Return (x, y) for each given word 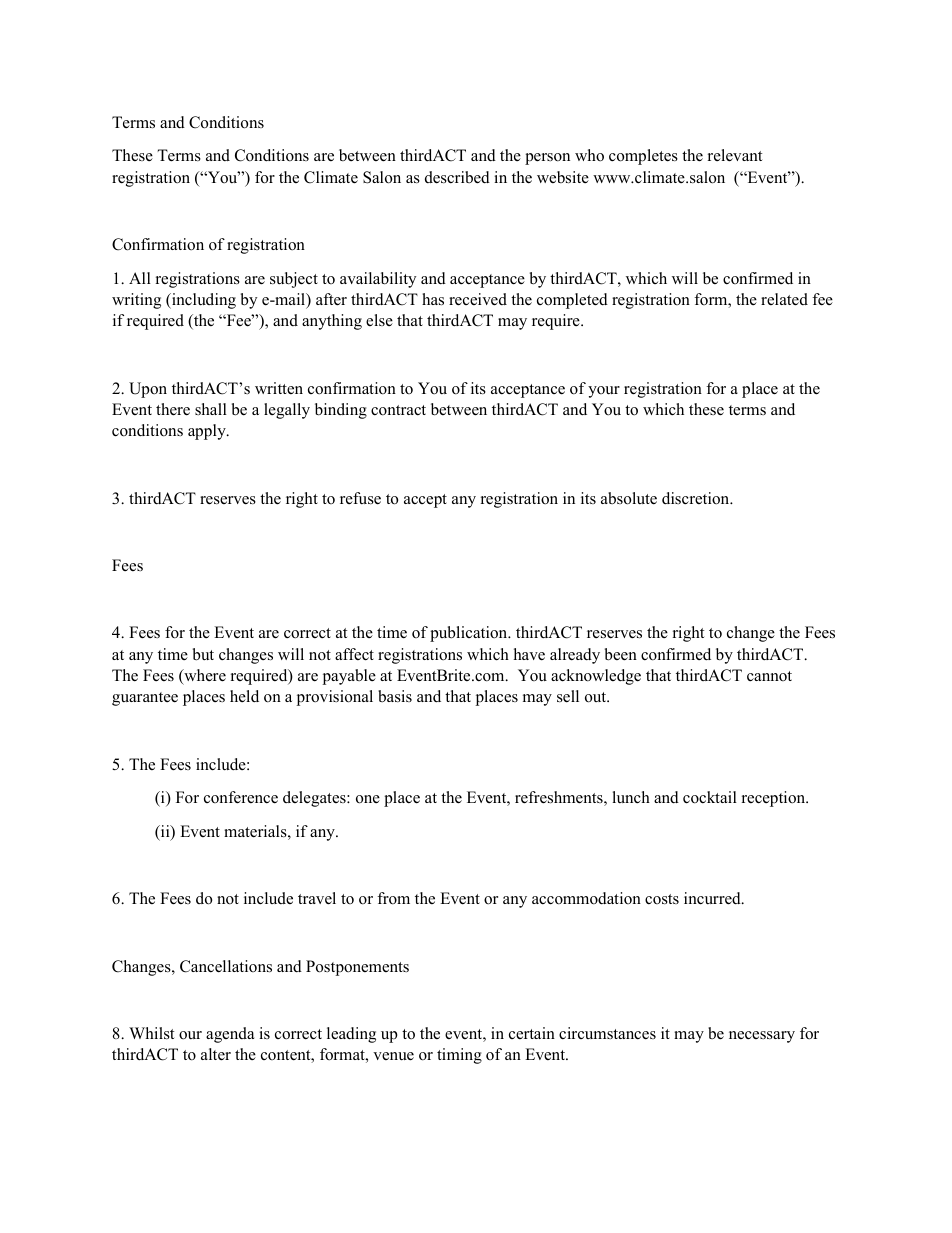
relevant (735, 155)
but (203, 654)
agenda (230, 1035)
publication (470, 634)
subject (294, 280)
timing (459, 1056)
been (621, 654)
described (457, 177)
